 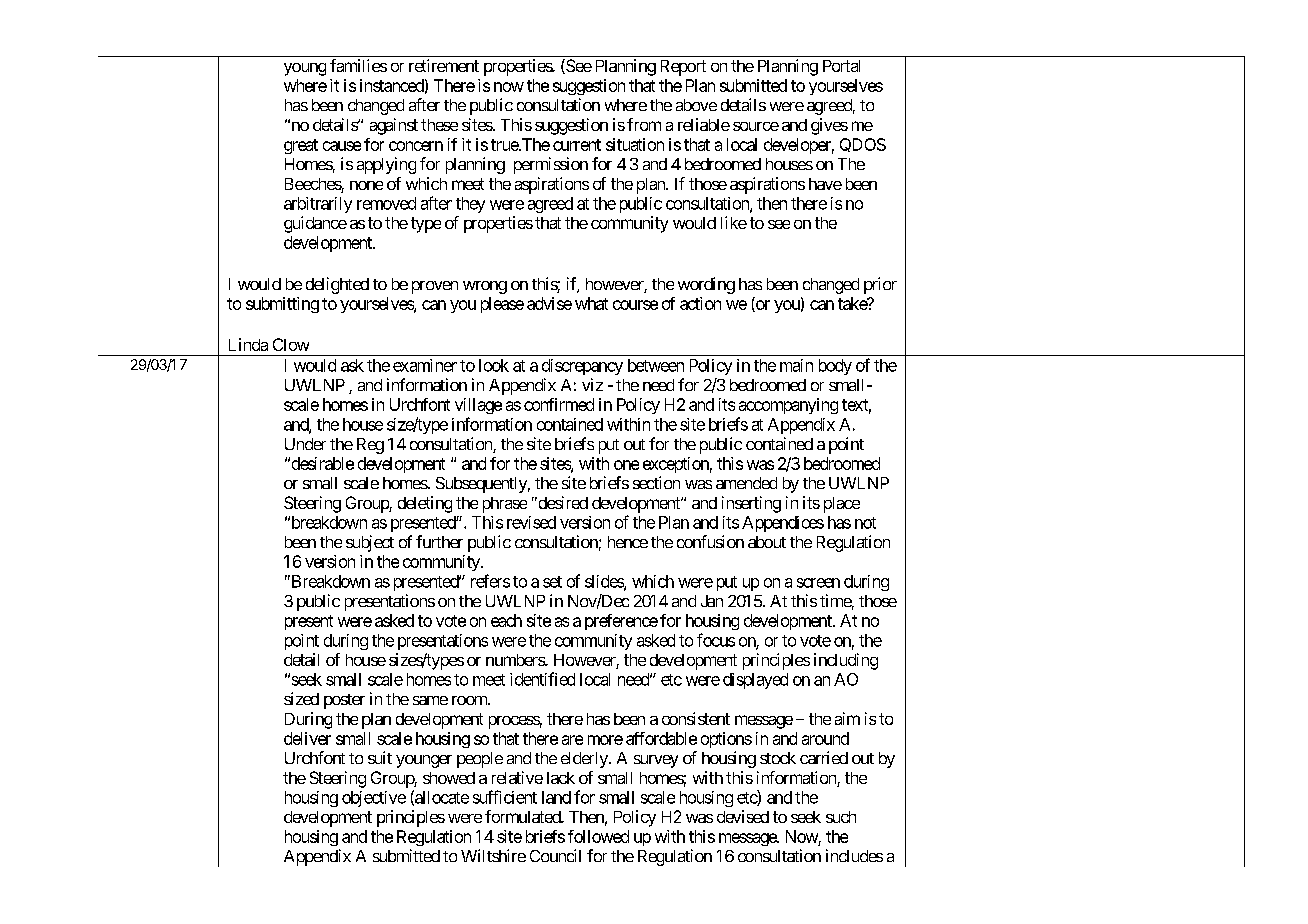 What do you see at coordinates (542, 679) in the document?
I see `identified` at bounding box center [542, 679].
